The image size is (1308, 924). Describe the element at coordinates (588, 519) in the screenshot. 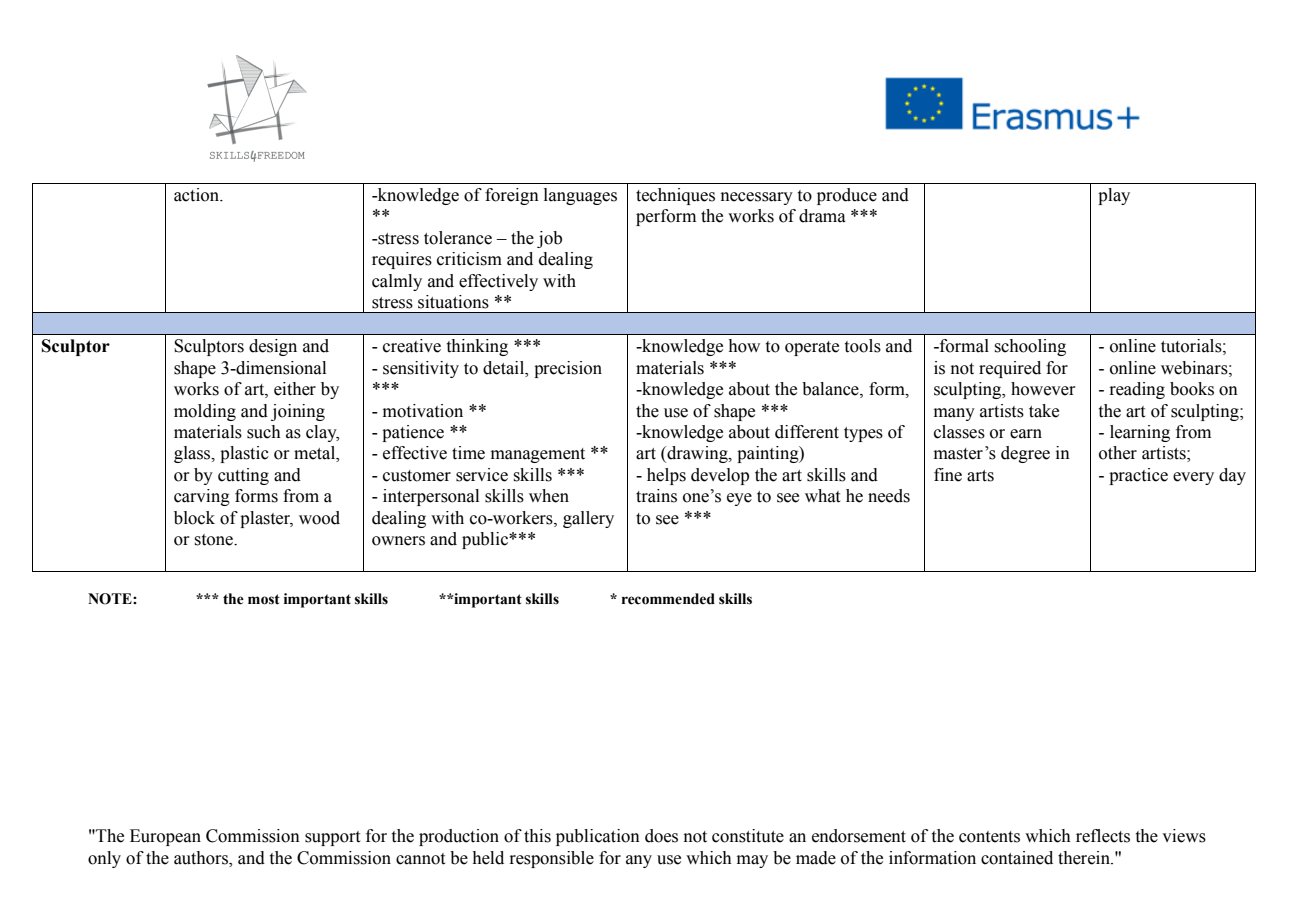

I see `gallery` at that location.
